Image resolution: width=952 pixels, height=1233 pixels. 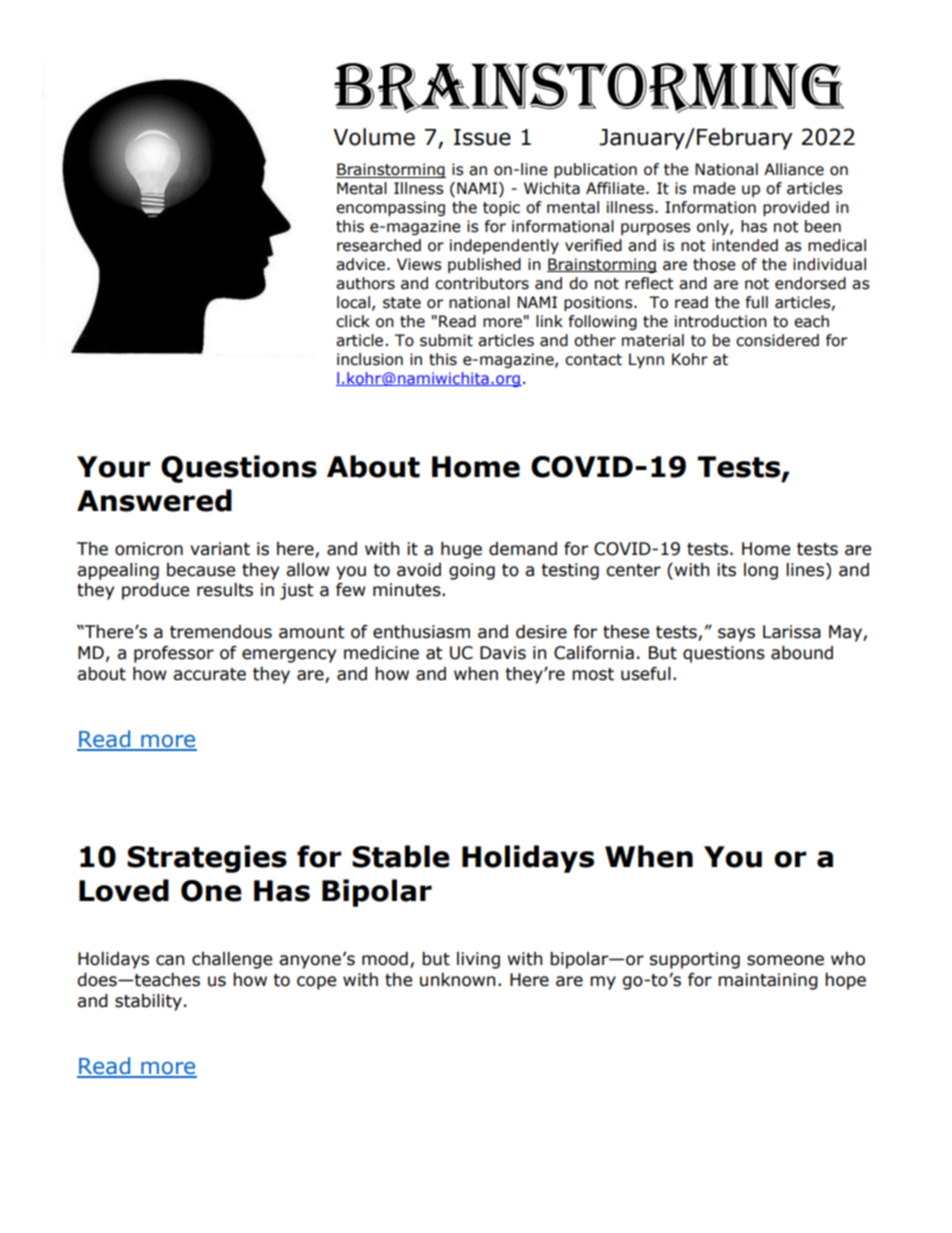 I want to click on long, so click(x=761, y=571).
